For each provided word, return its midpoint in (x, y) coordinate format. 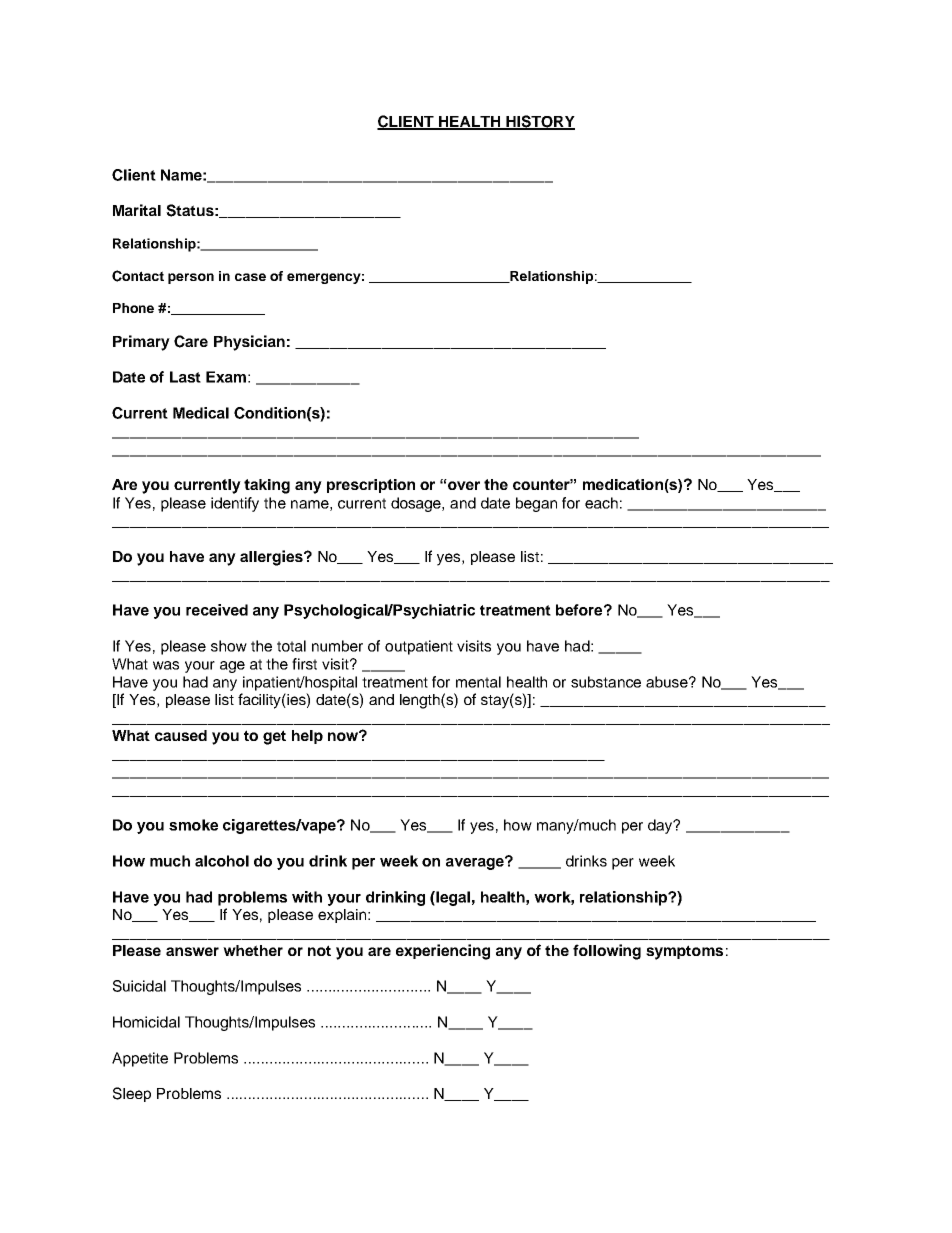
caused (181, 735)
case (250, 277)
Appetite (140, 1059)
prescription (371, 486)
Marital (137, 210)
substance (606, 682)
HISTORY (539, 122)
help (307, 737)
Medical (201, 413)
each (601, 503)
